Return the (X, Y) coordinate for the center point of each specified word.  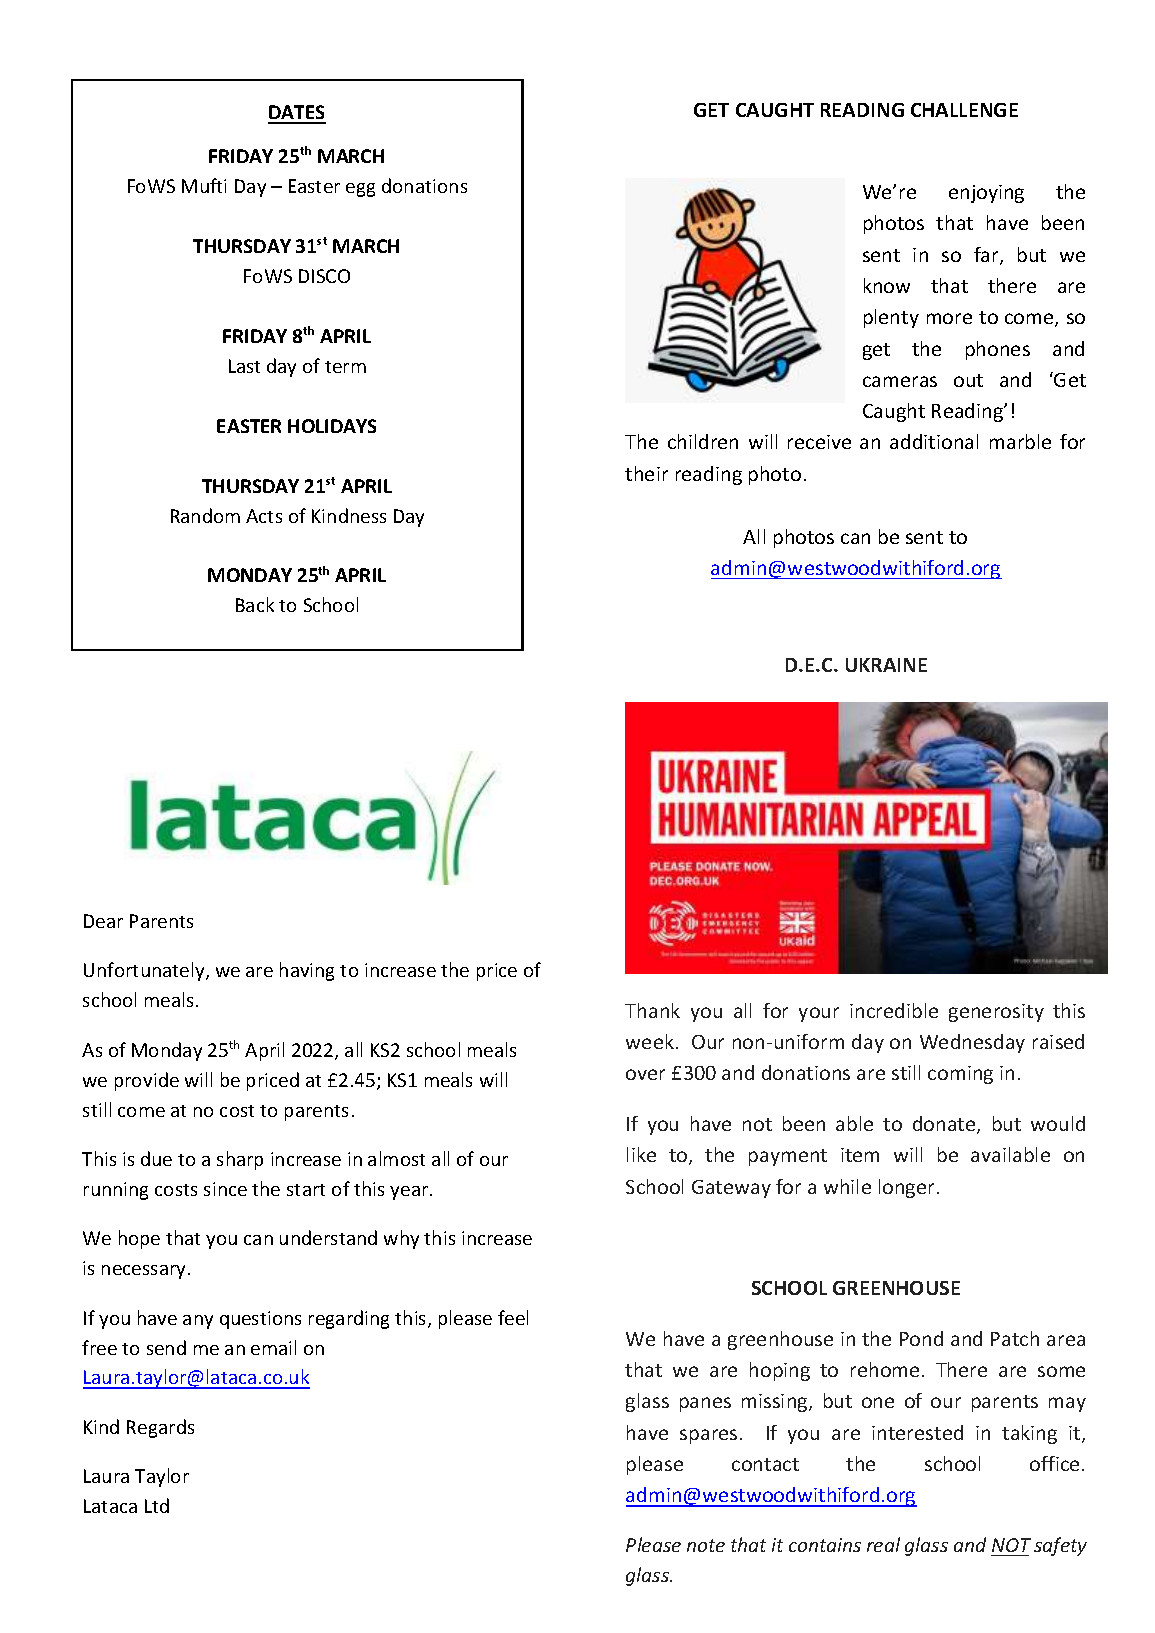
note (706, 1545)
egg (360, 190)
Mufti (204, 185)
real (883, 1544)
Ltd (157, 1505)
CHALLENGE (964, 110)
